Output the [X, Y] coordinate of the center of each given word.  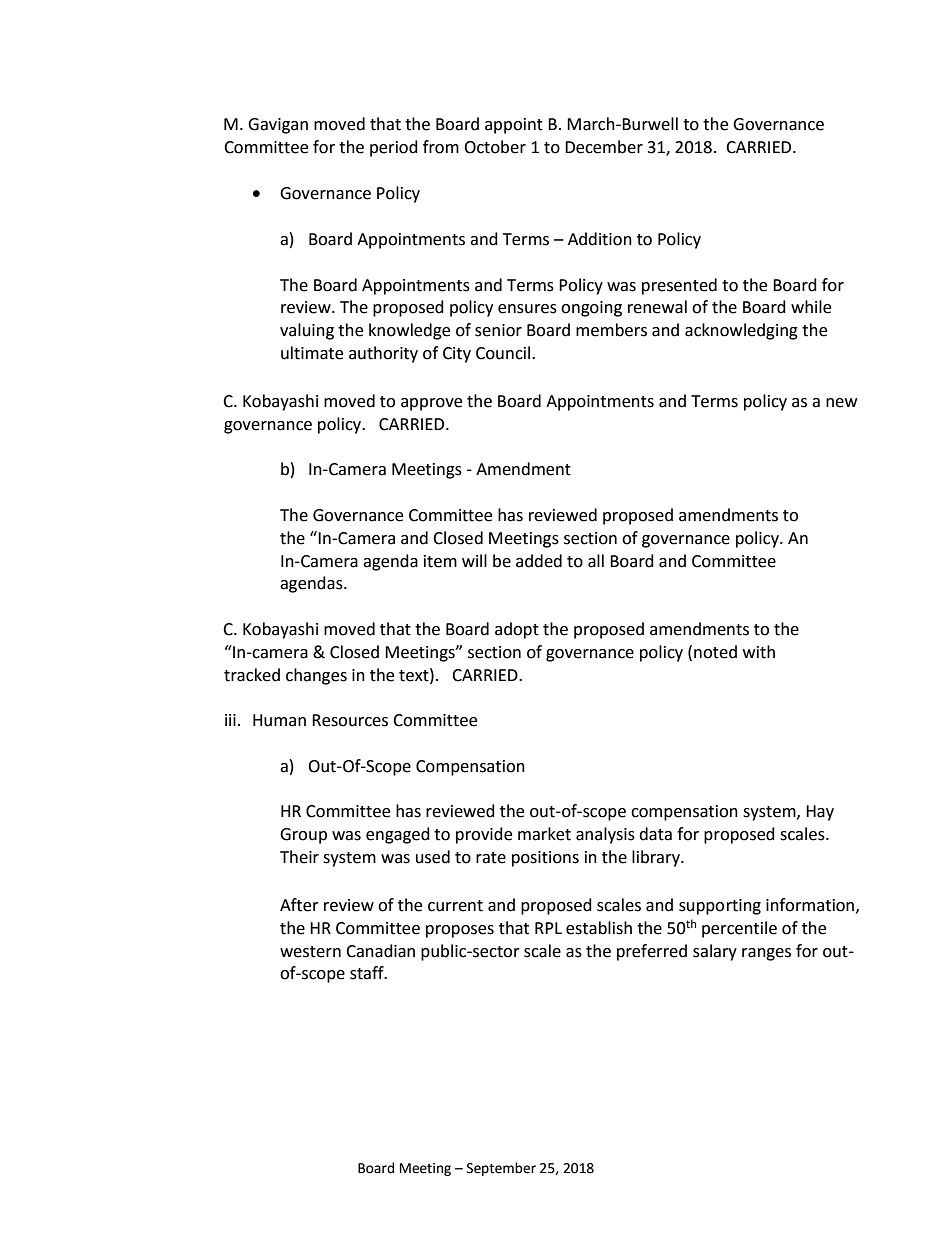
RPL [548, 928]
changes [316, 676]
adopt [517, 630]
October [495, 147]
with [759, 652]
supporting [720, 907]
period [394, 148]
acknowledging [741, 331]
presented [679, 286]
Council [504, 353]
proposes [460, 931]
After [299, 905]
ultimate [312, 353]
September [501, 1169]
